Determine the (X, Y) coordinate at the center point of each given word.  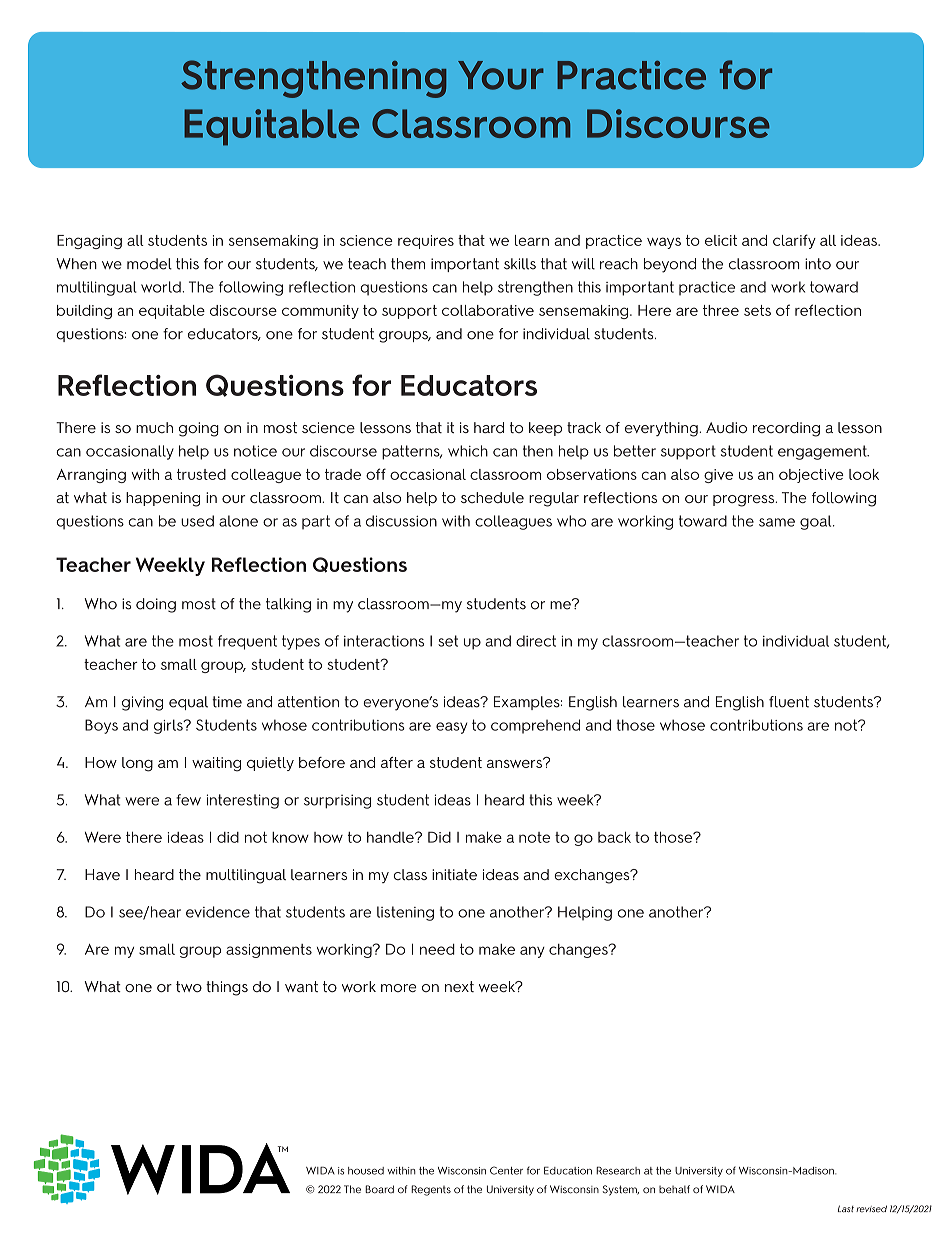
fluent (789, 702)
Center (506, 1170)
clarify (794, 241)
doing (156, 605)
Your (501, 75)
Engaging (89, 242)
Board (379, 1189)
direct (536, 641)
